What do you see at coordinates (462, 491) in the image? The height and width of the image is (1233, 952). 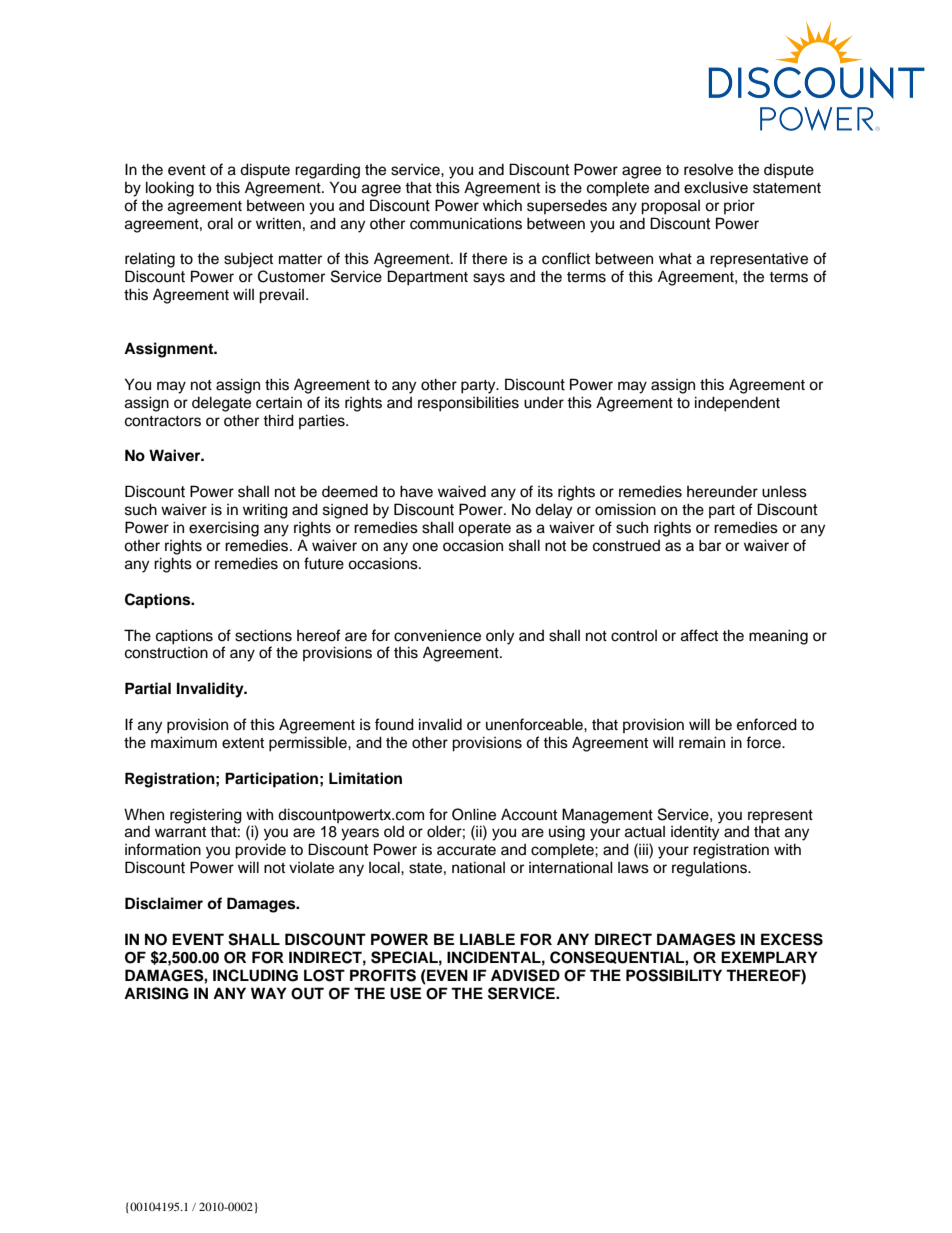 I see `waived` at bounding box center [462, 491].
